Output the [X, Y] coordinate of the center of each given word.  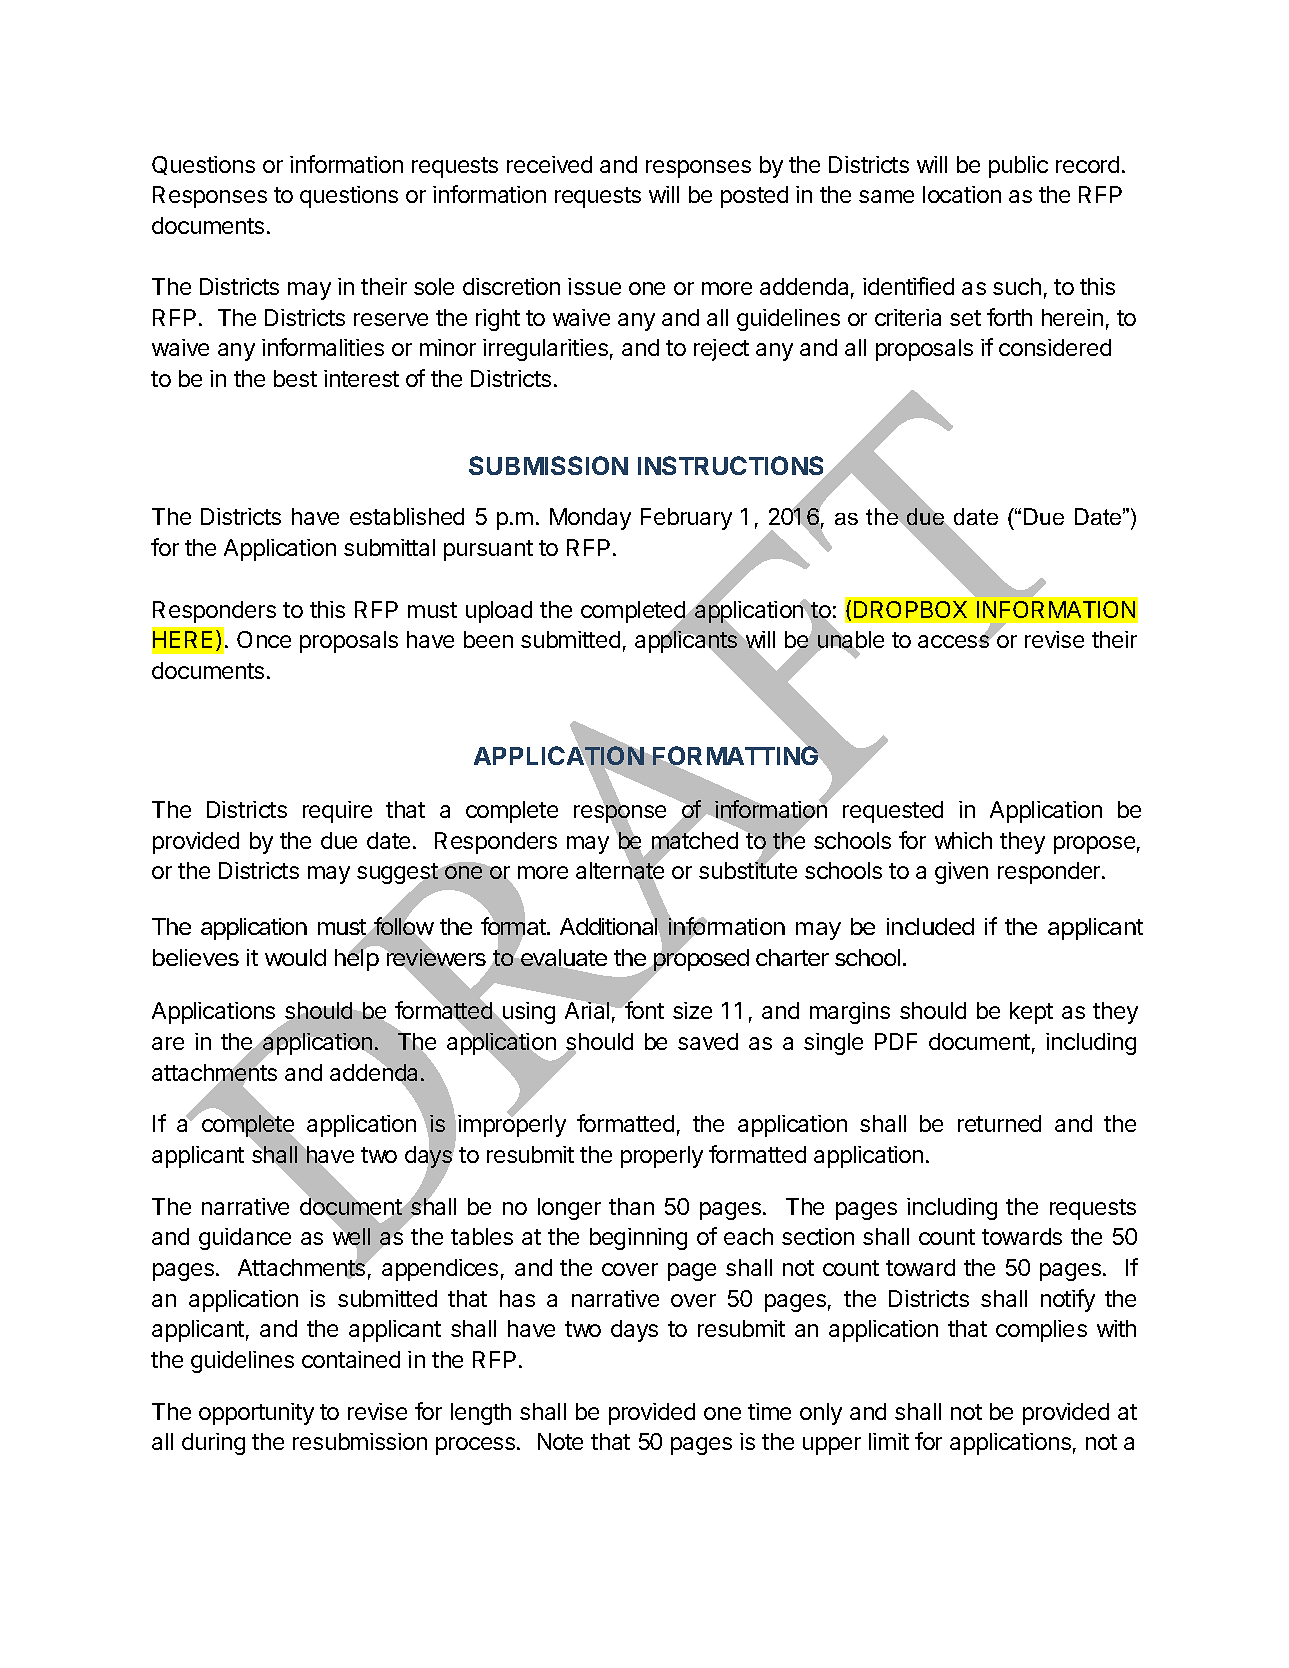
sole [434, 286]
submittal [389, 547]
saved [708, 1041]
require [337, 812]
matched [693, 841]
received [549, 164]
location [962, 194]
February [686, 519]
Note [560, 1441]
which [963, 840]
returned [999, 1123]
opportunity [256, 1414]
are [168, 1043]
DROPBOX [910, 609]
